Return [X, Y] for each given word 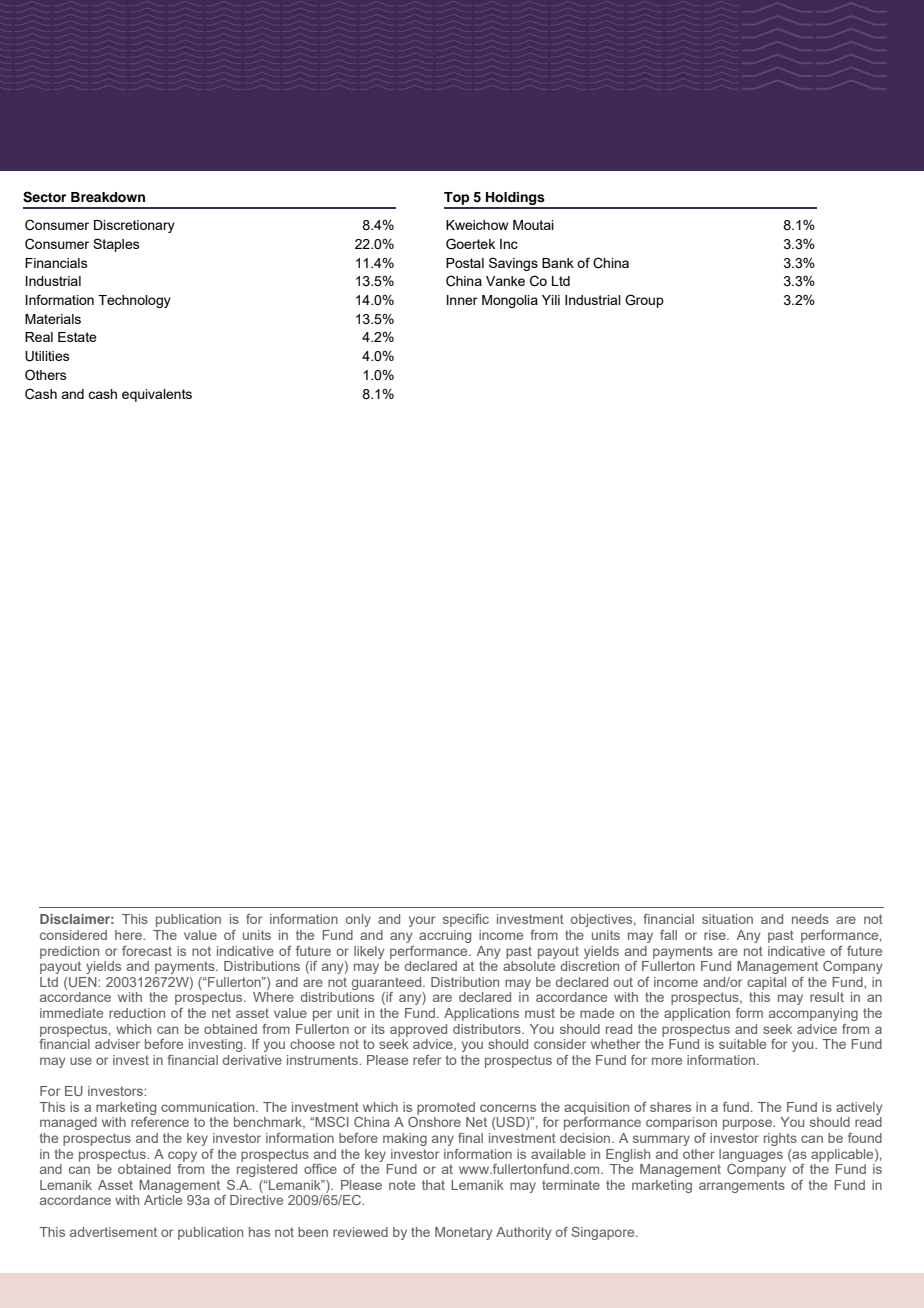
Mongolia [510, 301]
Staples [116, 245]
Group [644, 301]
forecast [147, 951]
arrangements [742, 1186]
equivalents [157, 395]
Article [163, 1200]
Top [458, 200]
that [433, 1185]
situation [727, 919]
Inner [462, 300]
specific [466, 920]
